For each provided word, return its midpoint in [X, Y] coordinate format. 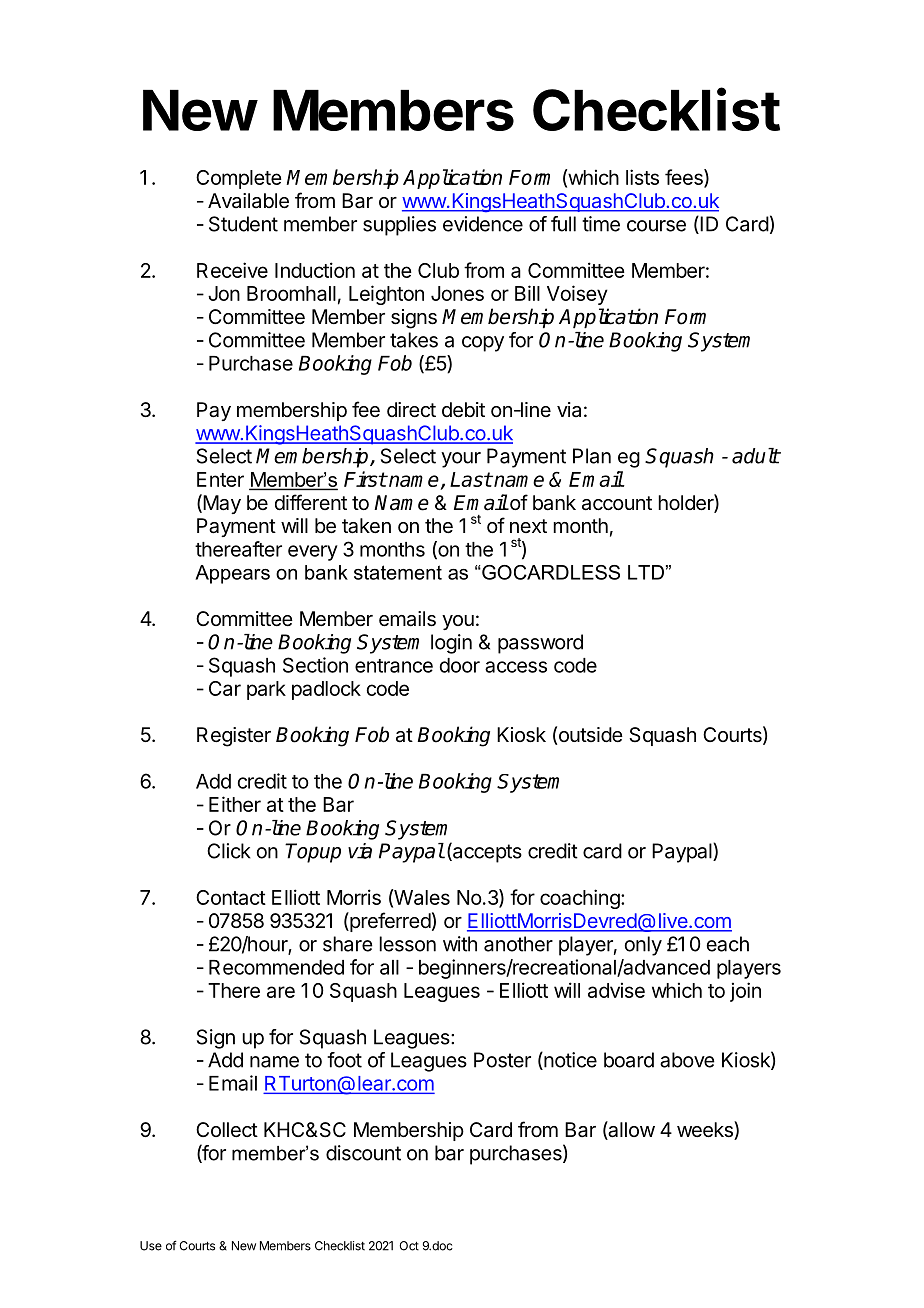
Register [234, 737]
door [460, 665]
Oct [409, 1246]
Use [151, 1246]
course [656, 226]
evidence [483, 224]
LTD [646, 572]
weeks [706, 1130]
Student [243, 224]
